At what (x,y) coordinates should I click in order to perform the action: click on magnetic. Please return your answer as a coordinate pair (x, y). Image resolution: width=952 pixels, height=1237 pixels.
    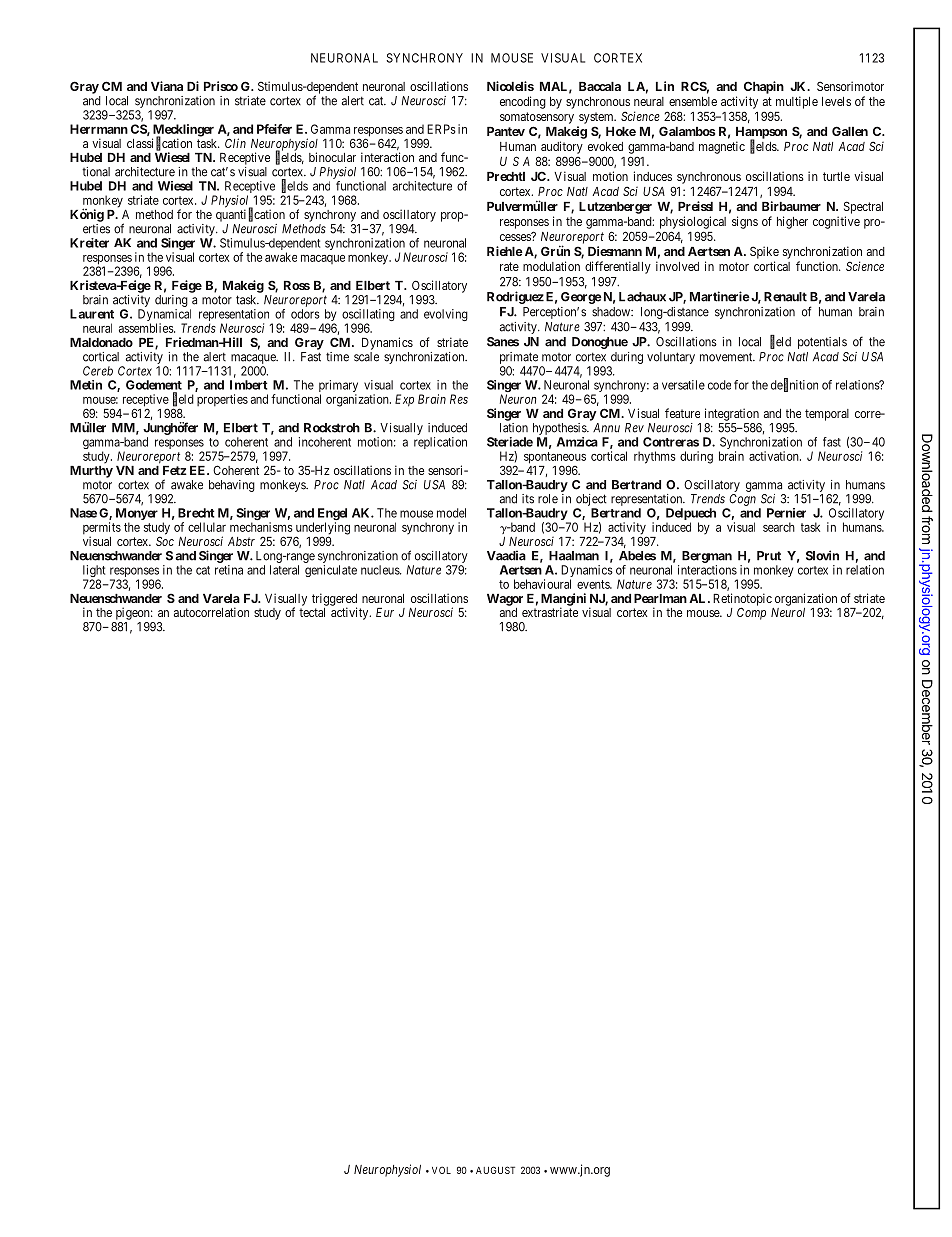
    Looking at the image, I should click on (722, 147).
